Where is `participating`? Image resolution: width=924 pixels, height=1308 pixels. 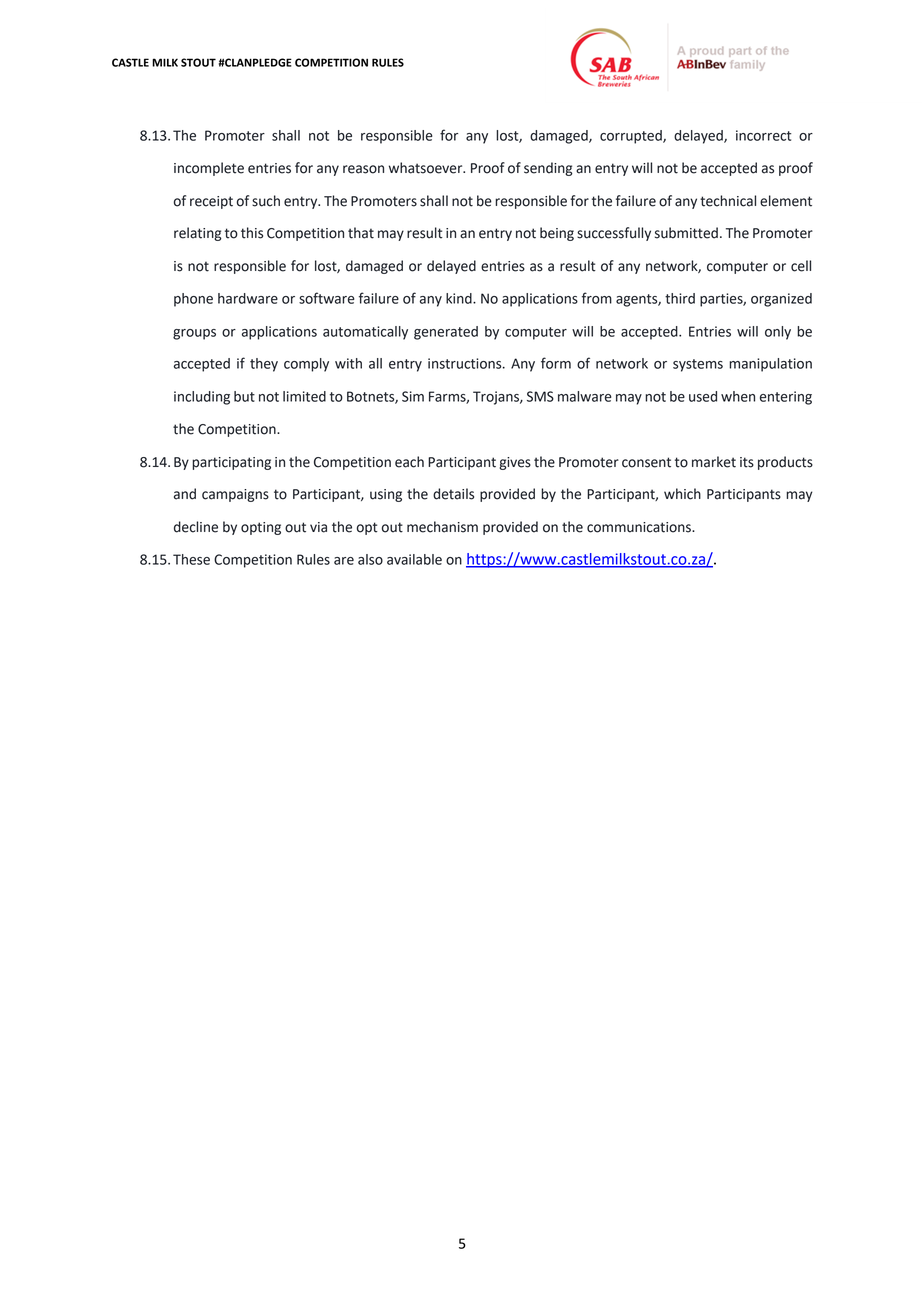 participating is located at coordinates (231, 463).
